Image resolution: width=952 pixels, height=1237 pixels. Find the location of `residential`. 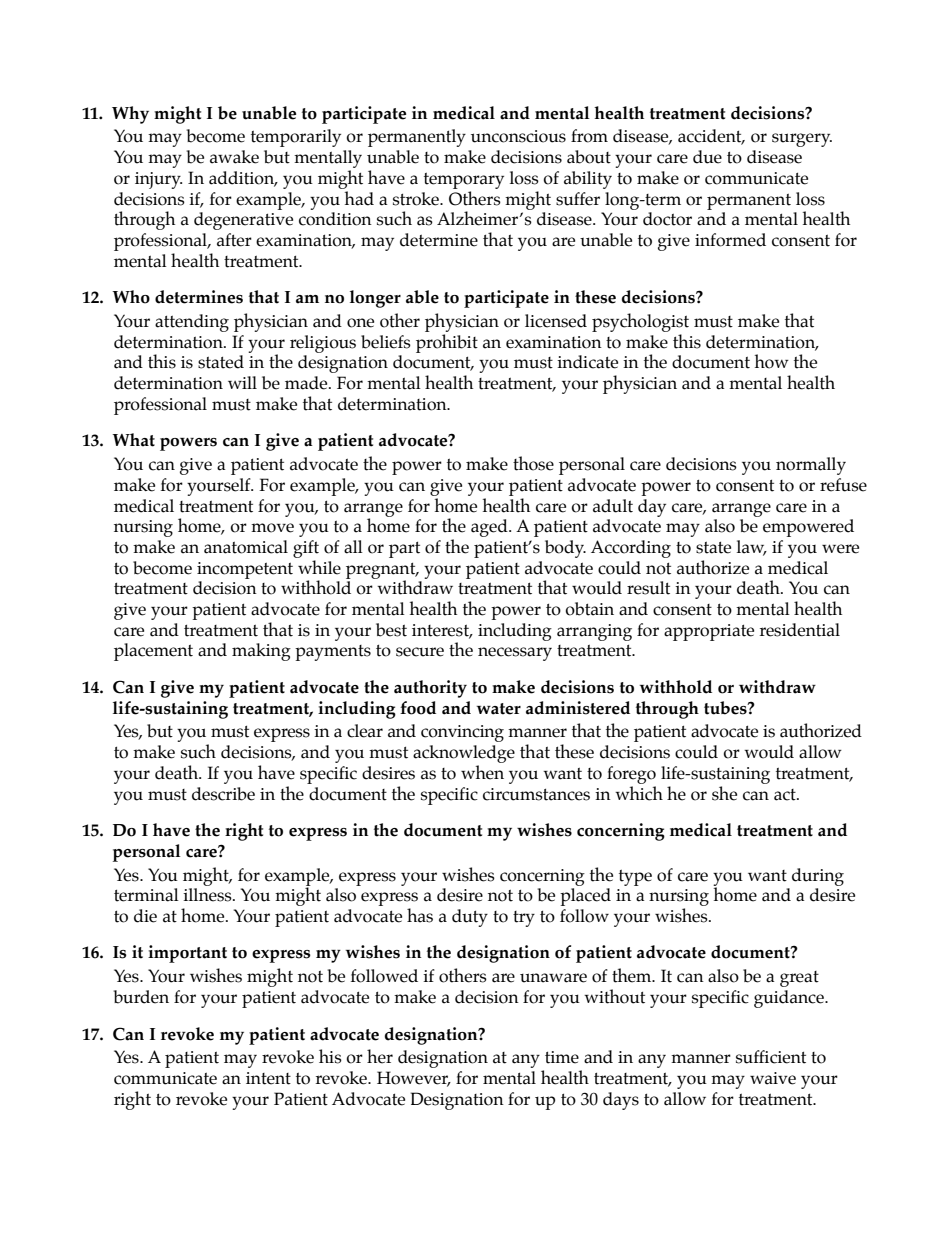

residential is located at coordinates (800, 630).
